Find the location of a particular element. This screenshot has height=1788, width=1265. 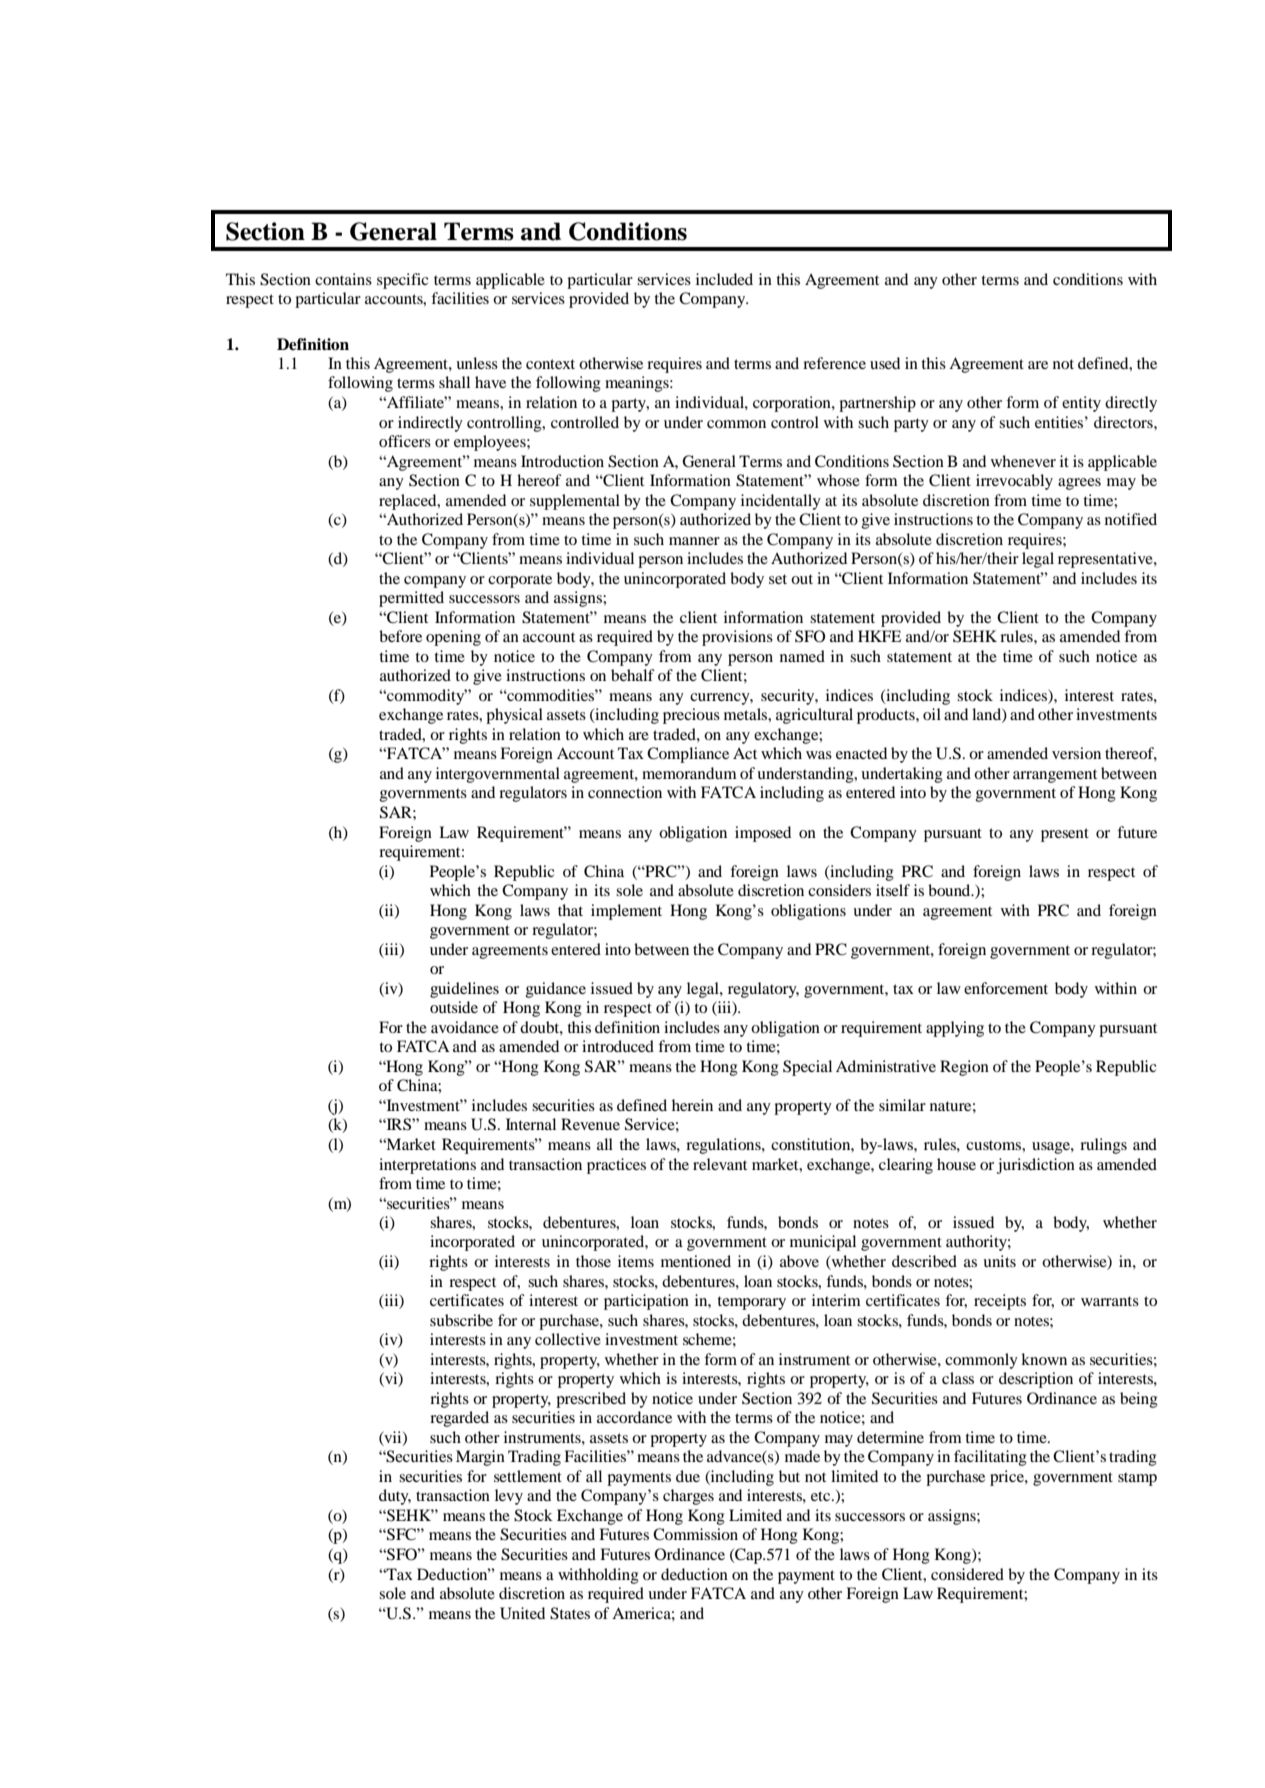

precious is located at coordinates (691, 716).
